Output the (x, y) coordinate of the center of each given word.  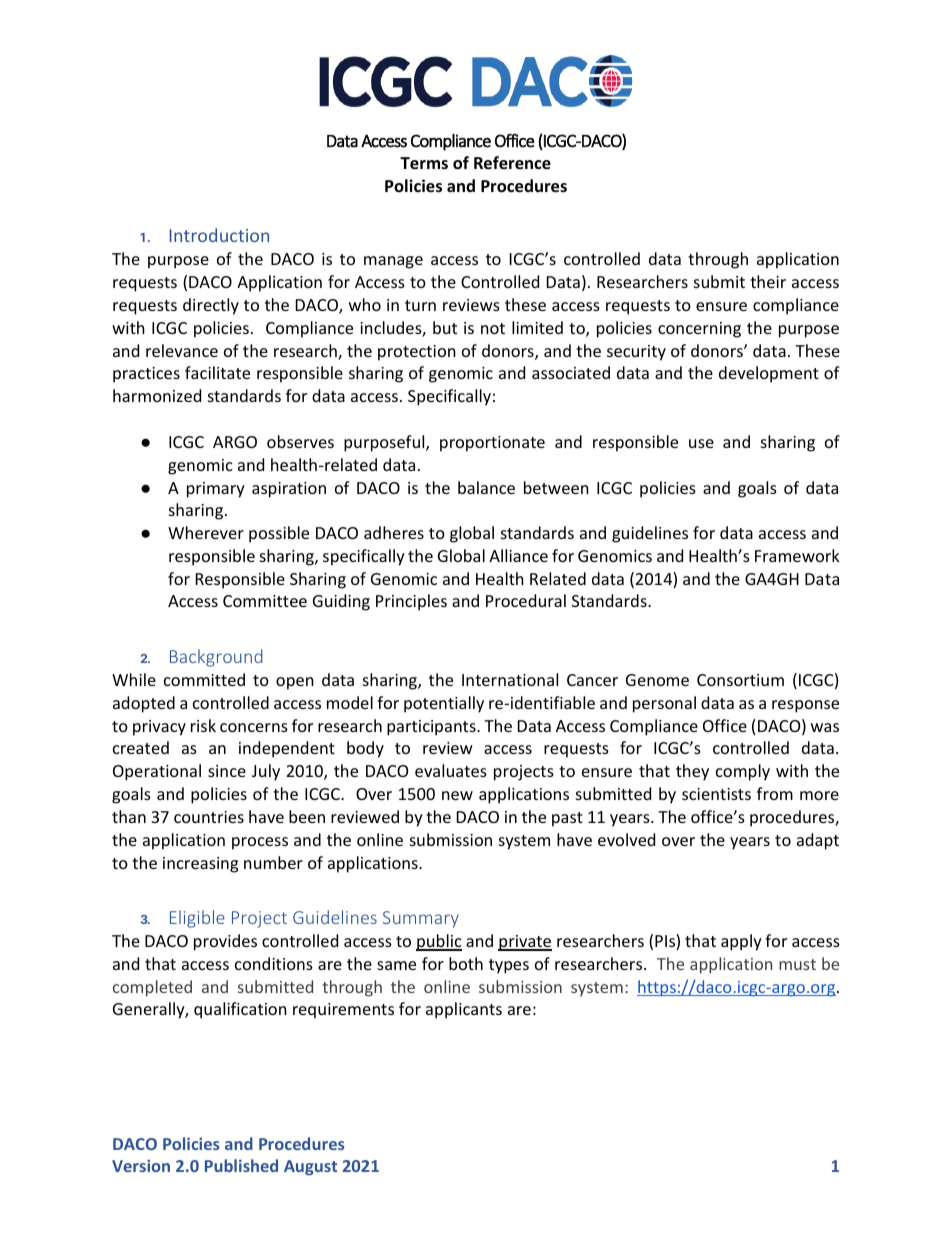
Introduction (219, 235)
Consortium (740, 680)
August (310, 1168)
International (510, 679)
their (768, 281)
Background (216, 658)
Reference (512, 163)
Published (241, 1165)
